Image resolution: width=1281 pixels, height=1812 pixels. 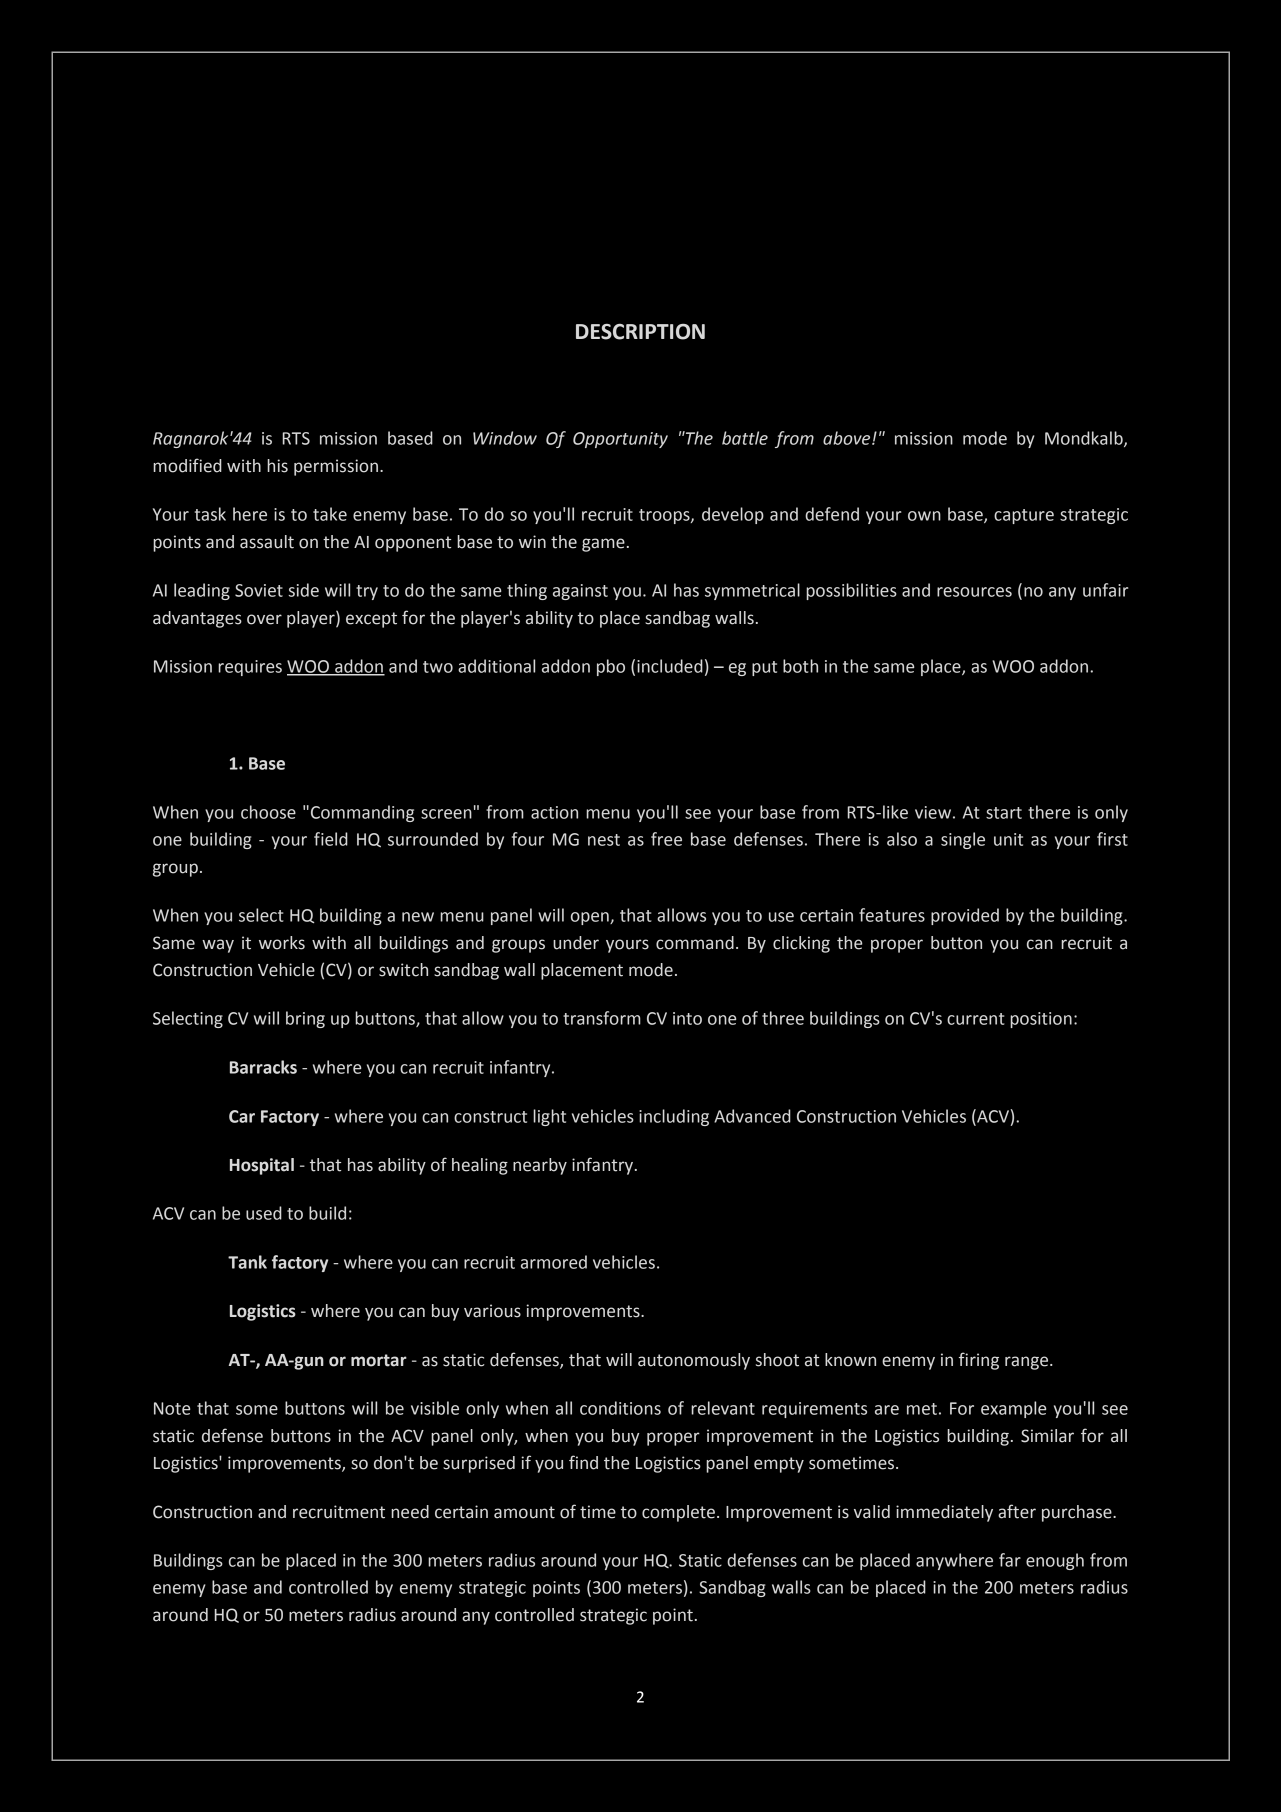 I want to click on DESCRIPTION, so click(x=640, y=332).
